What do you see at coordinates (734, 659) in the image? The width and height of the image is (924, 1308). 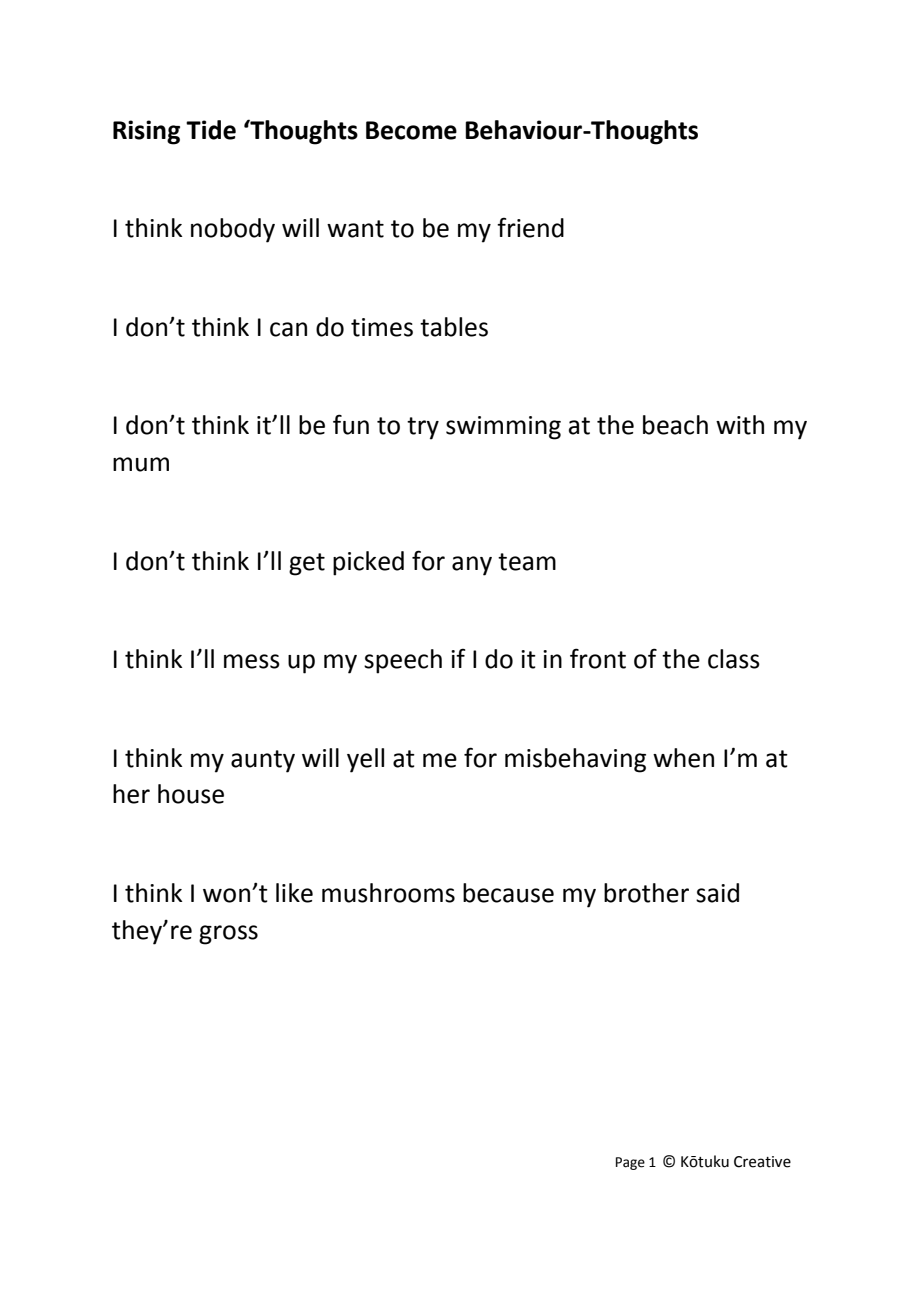 I see `class` at bounding box center [734, 659].
